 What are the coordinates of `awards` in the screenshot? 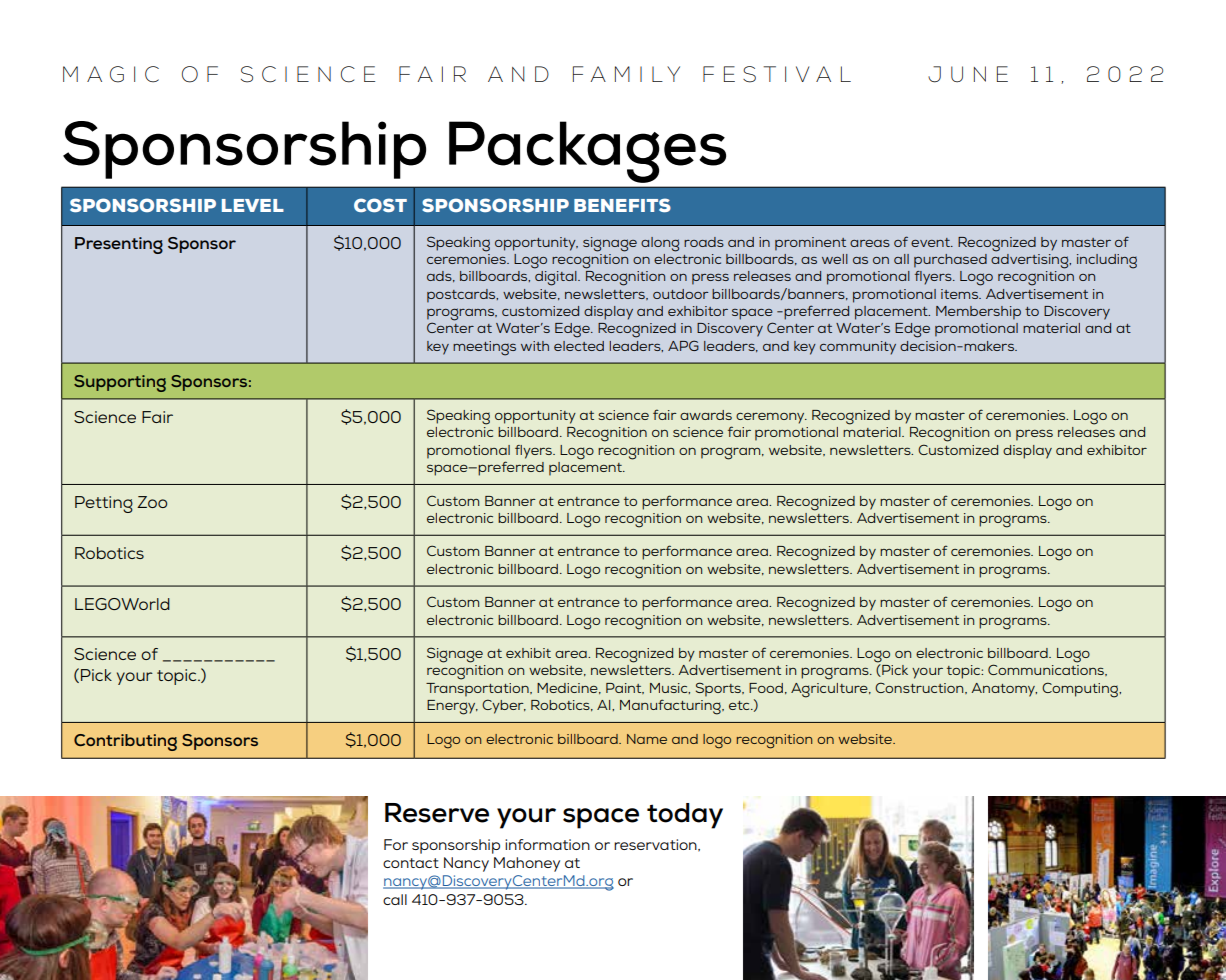 It's located at (706, 415).
